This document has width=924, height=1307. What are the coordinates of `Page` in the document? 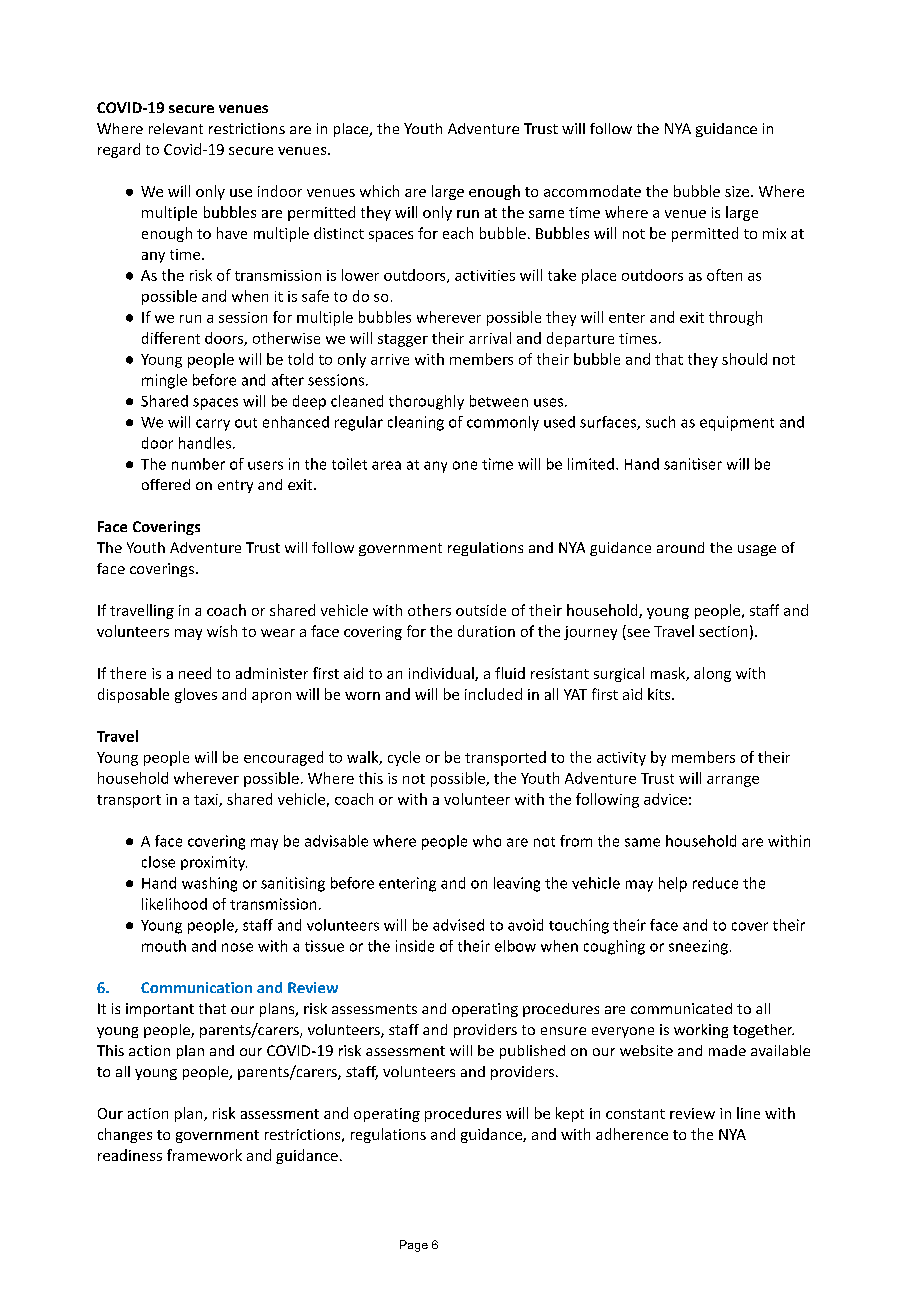 It's located at (414, 1246).
